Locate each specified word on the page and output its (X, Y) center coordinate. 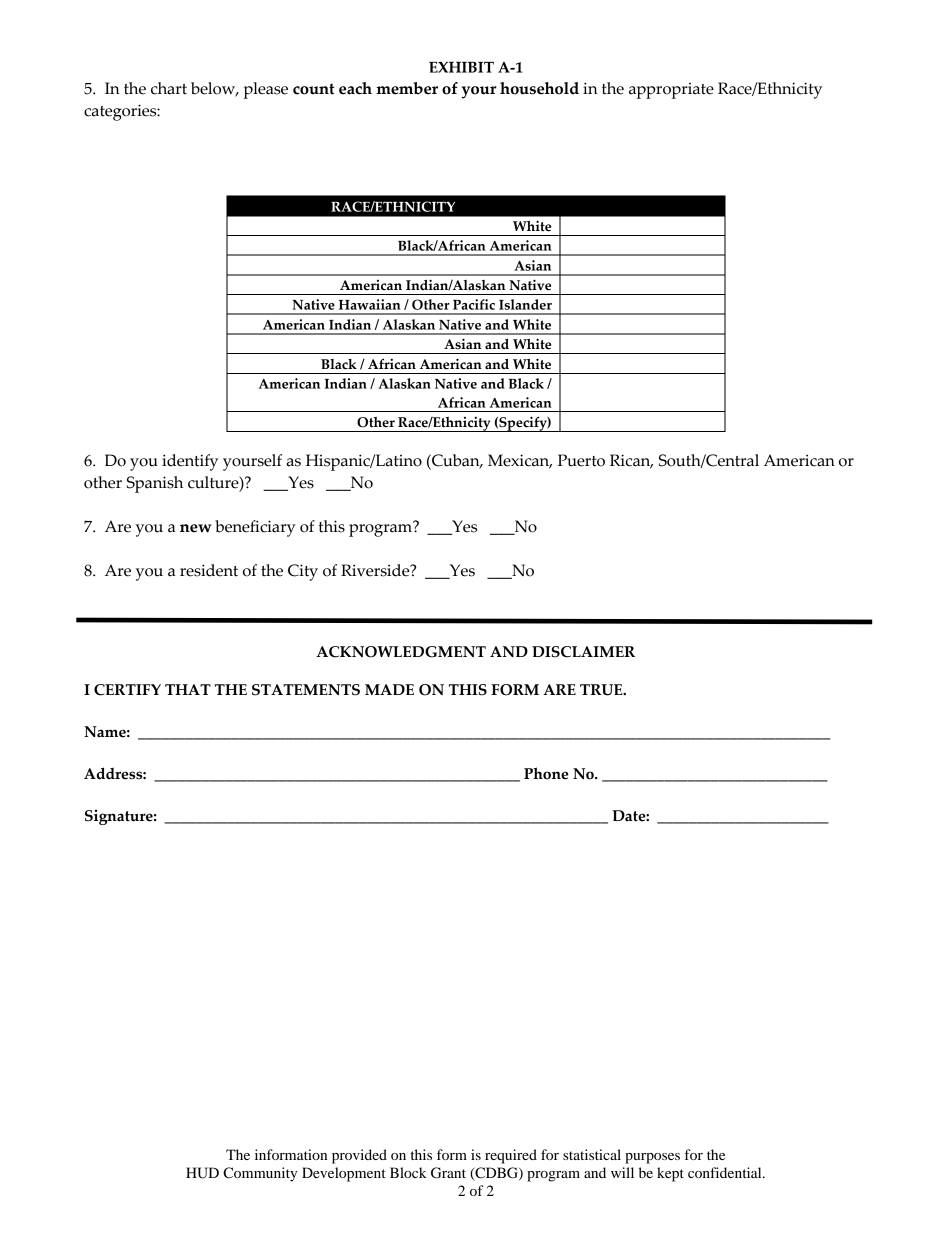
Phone (546, 773)
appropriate (671, 91)
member (407, 88)
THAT (188, 689)
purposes (652, 1158)
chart (169, 88)
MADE (389, 689)
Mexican (520, 461)
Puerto (581, 460)
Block (408, 1172)
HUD (202, 1173)
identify (190, 462)
